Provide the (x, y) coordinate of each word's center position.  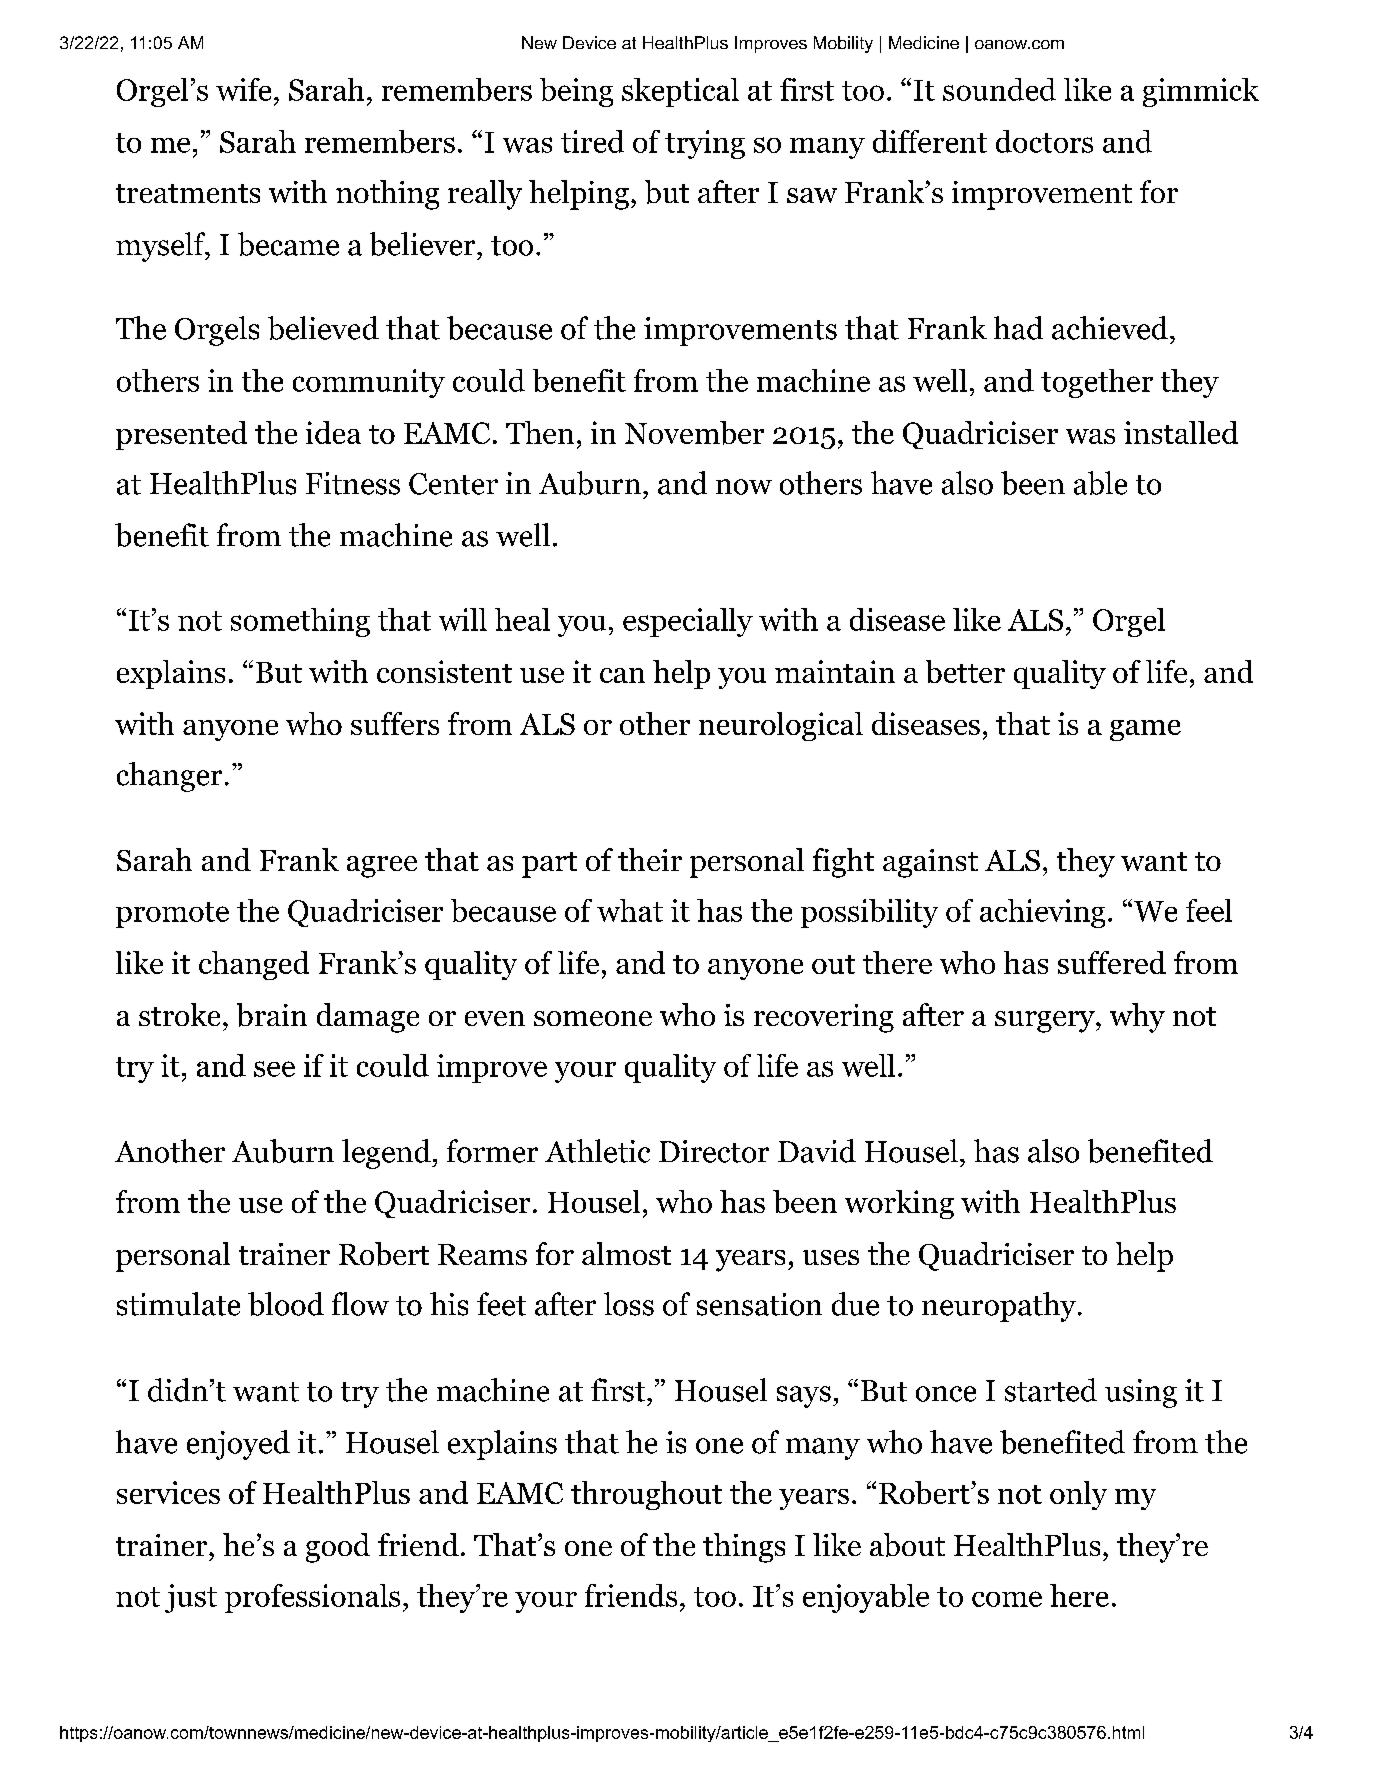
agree (382, 867)
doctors (1044, 141)
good (338, 1548)
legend (387, 1154)
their (650, 859)
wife (243, 89)
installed (1181, 432)
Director (714, 1151)
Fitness (353, 483)
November (694, 433)
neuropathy (999, 1307)
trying (705, 144)
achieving (1042, 913)
